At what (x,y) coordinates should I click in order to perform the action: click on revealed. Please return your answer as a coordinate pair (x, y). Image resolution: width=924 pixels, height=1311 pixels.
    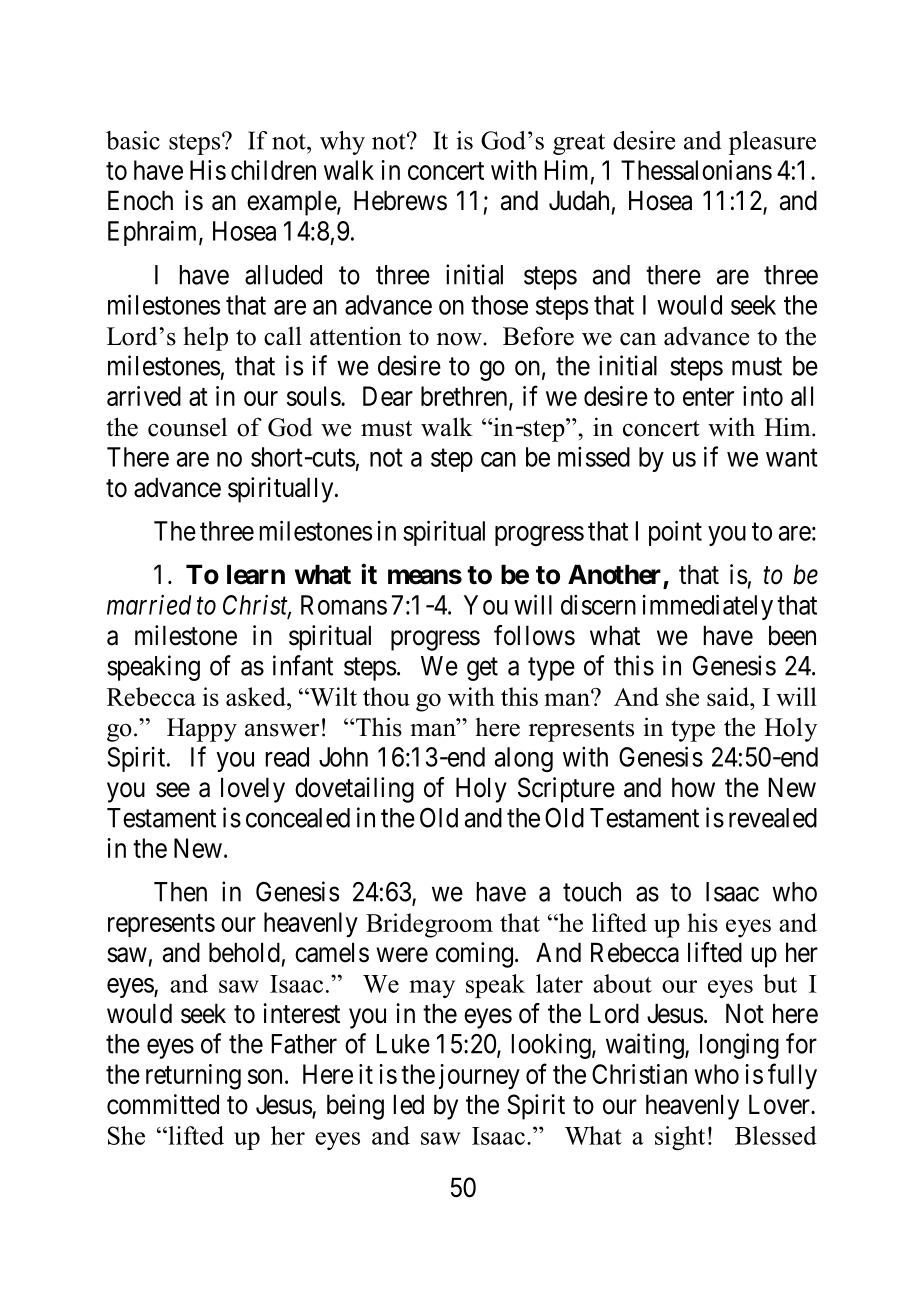
    Looking at the image, I should click on (773, 818).
